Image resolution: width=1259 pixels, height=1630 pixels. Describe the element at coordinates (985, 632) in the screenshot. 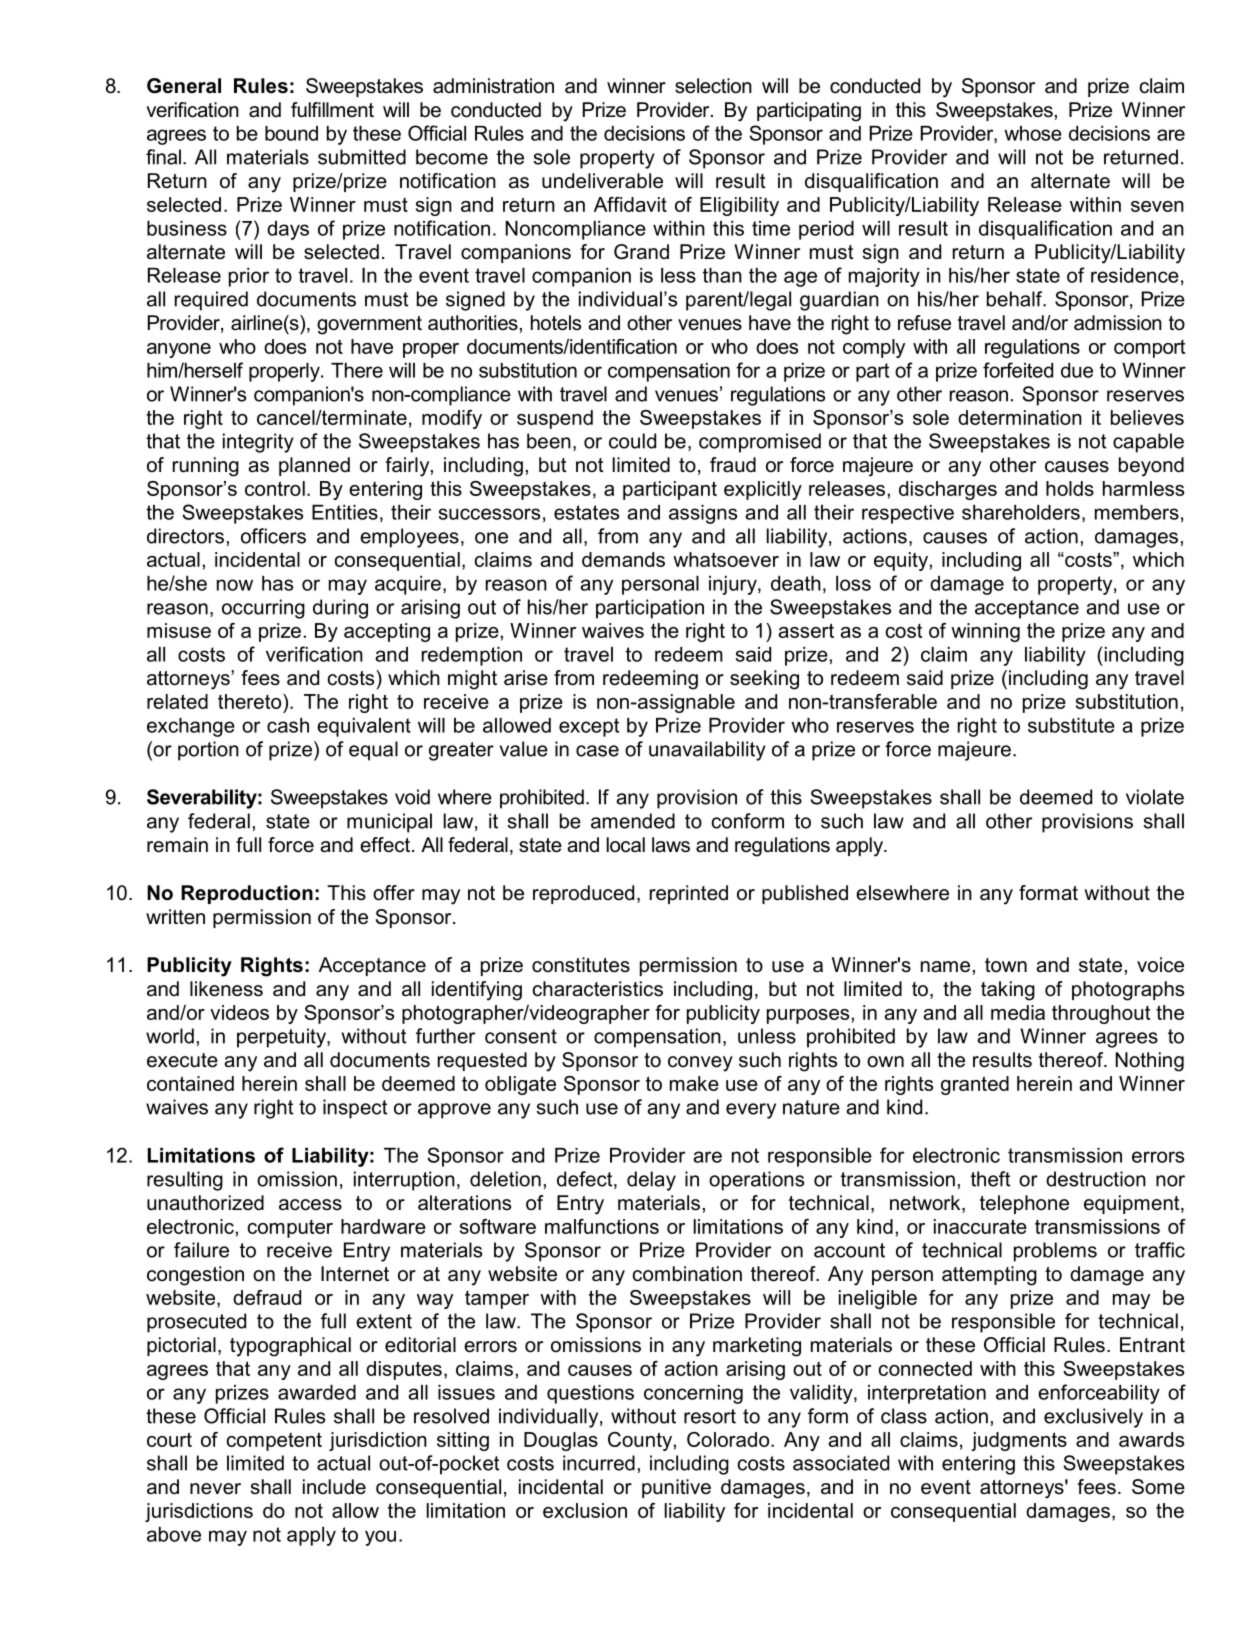

I see `winning` at that location.
